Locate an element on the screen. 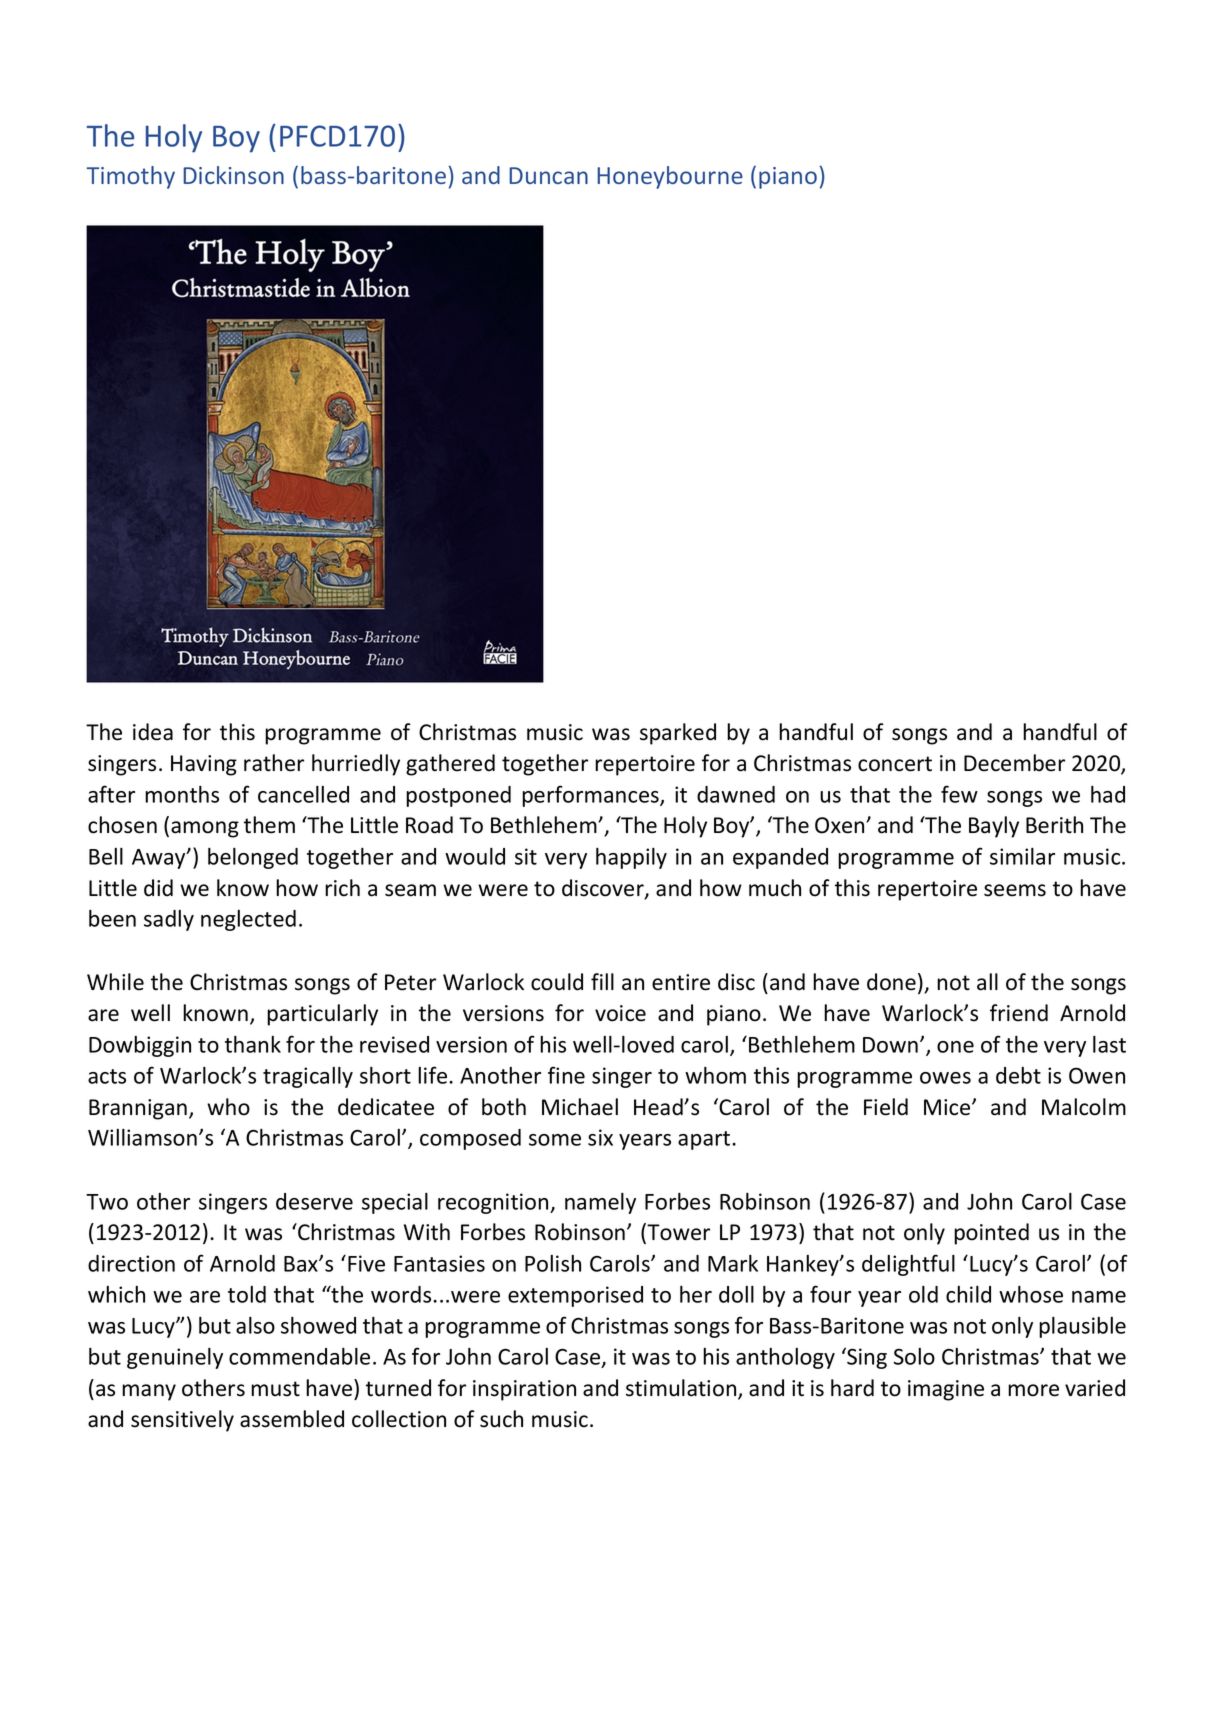  Dickinson is located at coordinates (233, 175).
